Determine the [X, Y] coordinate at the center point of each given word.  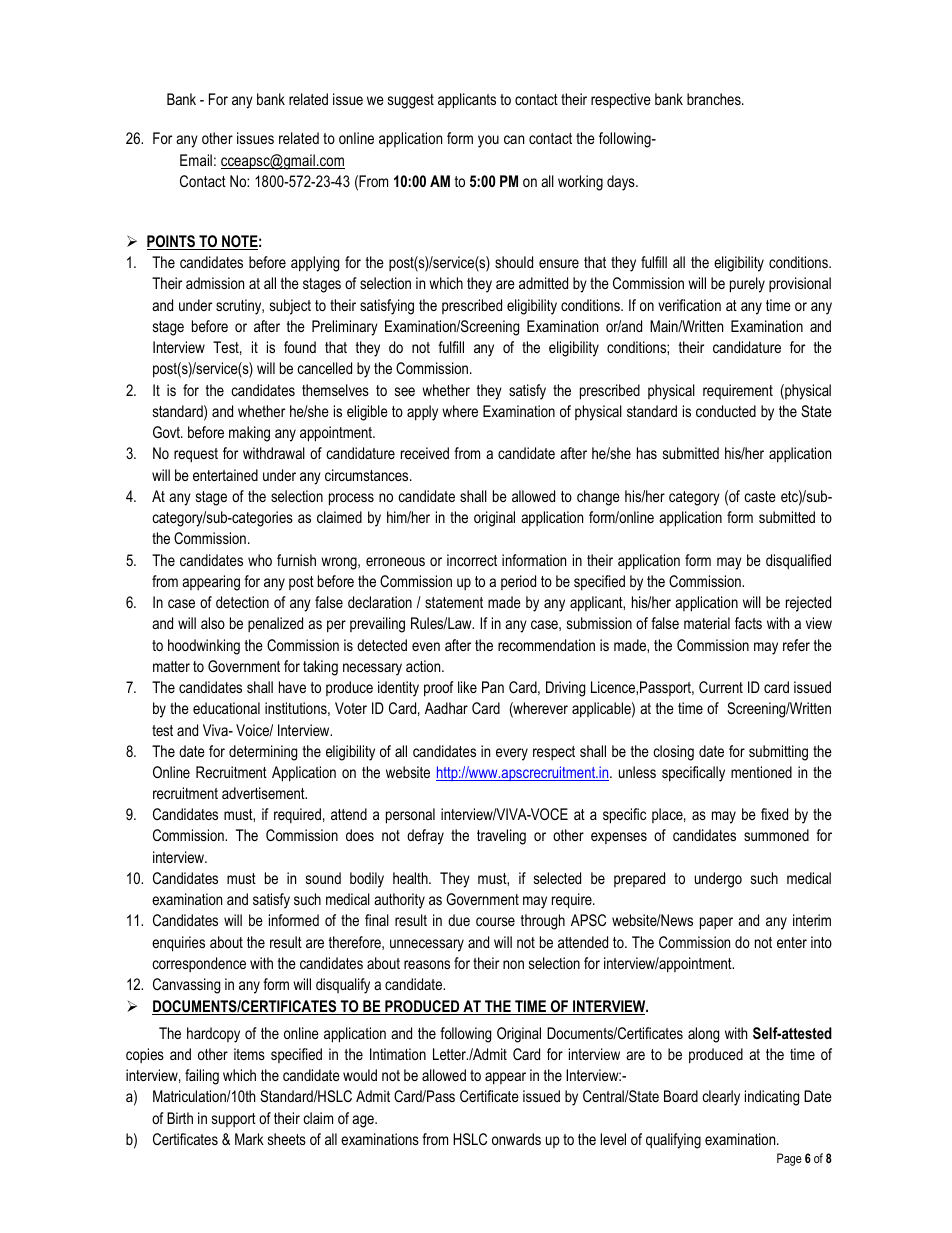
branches [715, 99]
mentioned [761, 772]
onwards [516, 1139]
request [196, 455]
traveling [501, 837]
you [488, 141]
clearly [721, 1098]
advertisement [264, 793]
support [234, 1120]
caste [760, 496]
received [425, 453]
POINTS [172, 242]
